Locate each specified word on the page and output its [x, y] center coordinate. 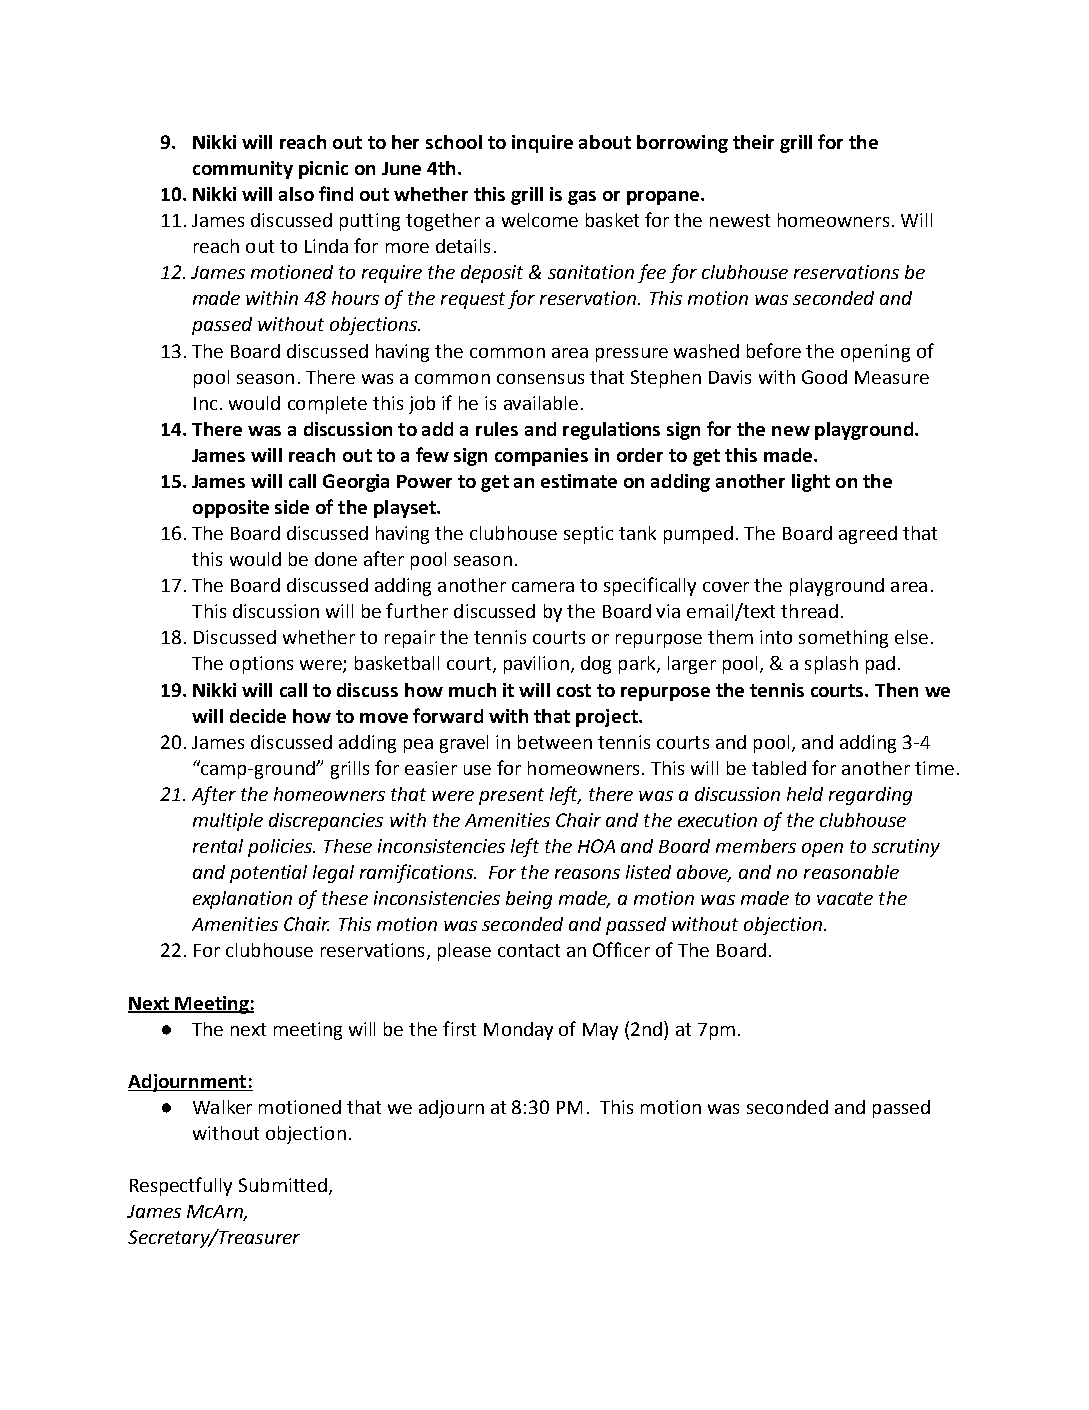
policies [281, 848]
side [292, 507]
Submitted [283, 1185]
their [753, 142]
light [811, 483]
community [243, 170]
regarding [870, 796]
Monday [518, 1031]
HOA [596, 846]
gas [582, 198]
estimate [579, 481]
